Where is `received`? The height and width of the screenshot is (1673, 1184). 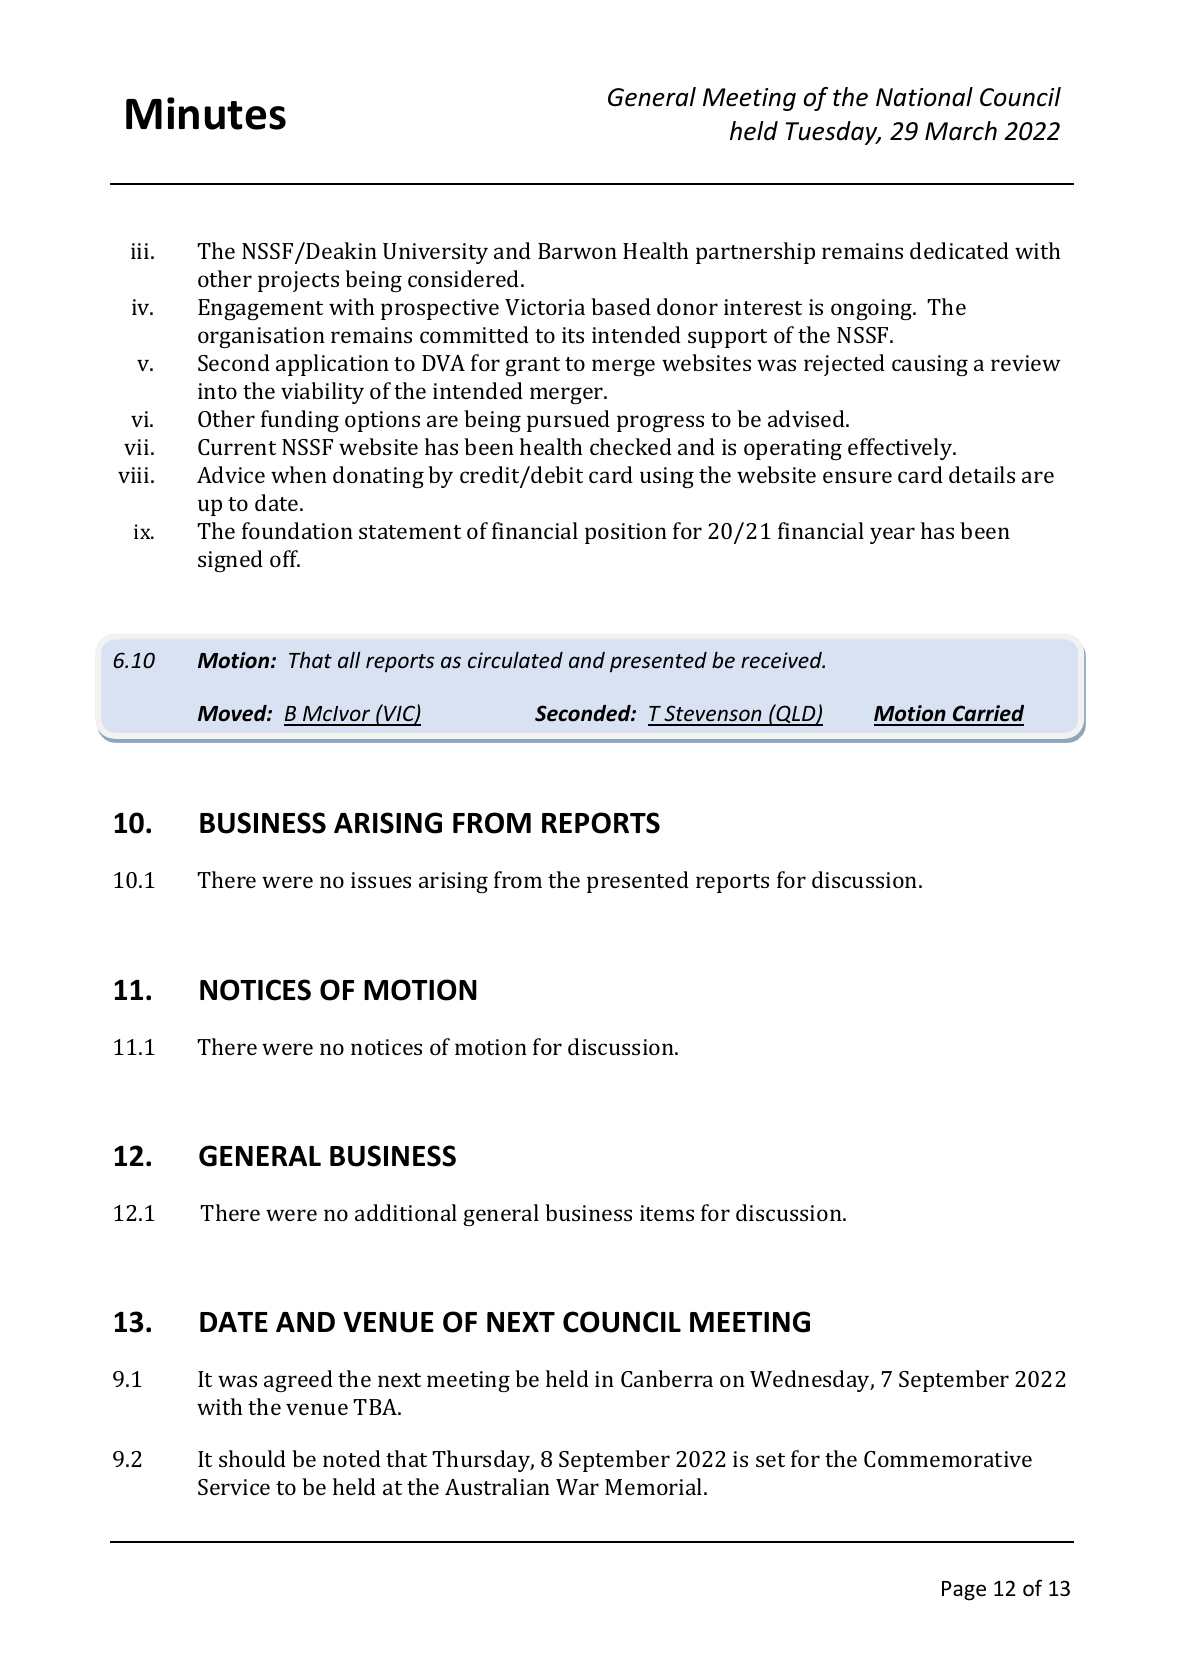 received is located at coordinates (782, 660).
